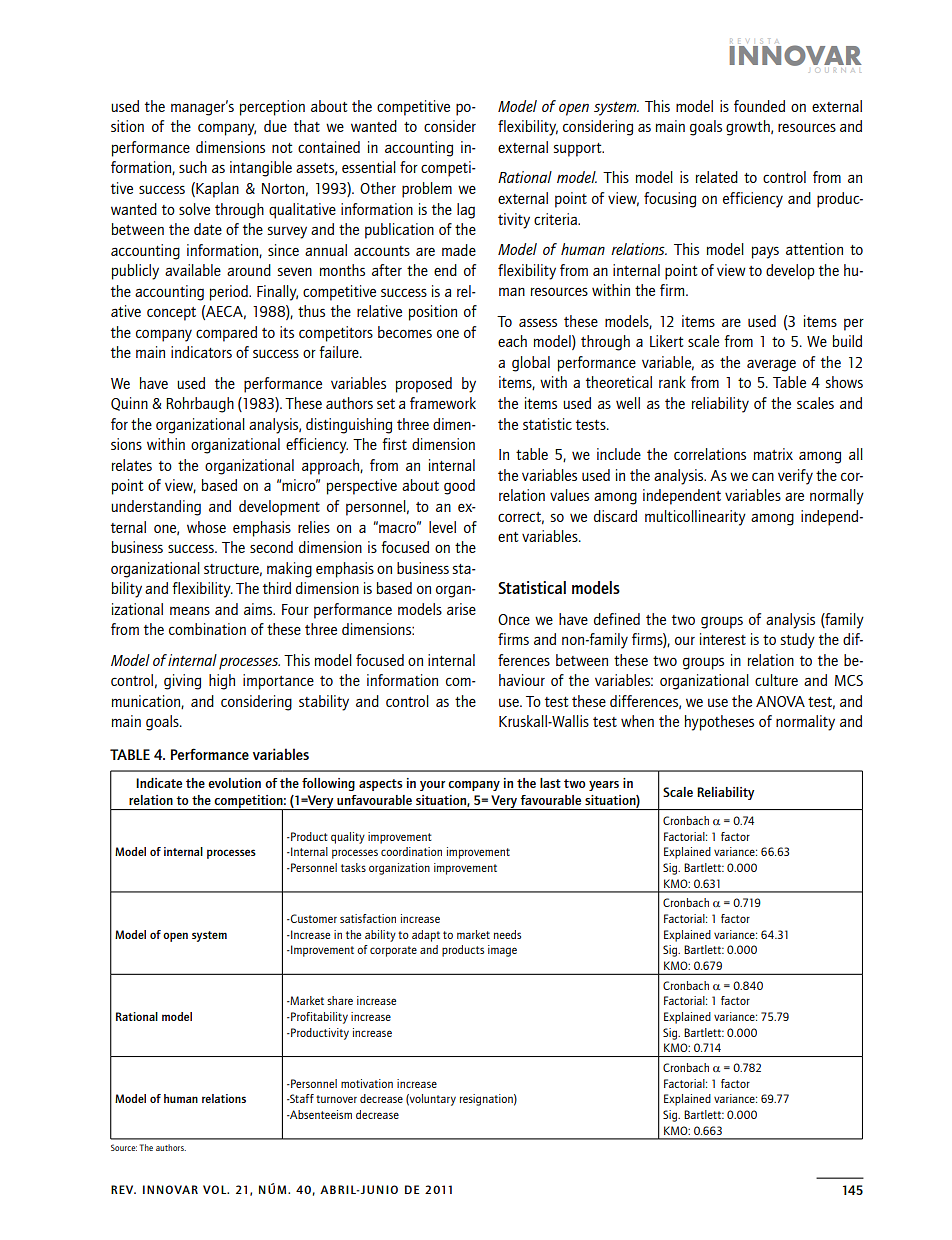 Image resolution: width=952 pixels, height=1240 pixels. What do you see at coordinates (234, 783) in the screenshot?
I see `evolution` at bounding box center [234, 783].
